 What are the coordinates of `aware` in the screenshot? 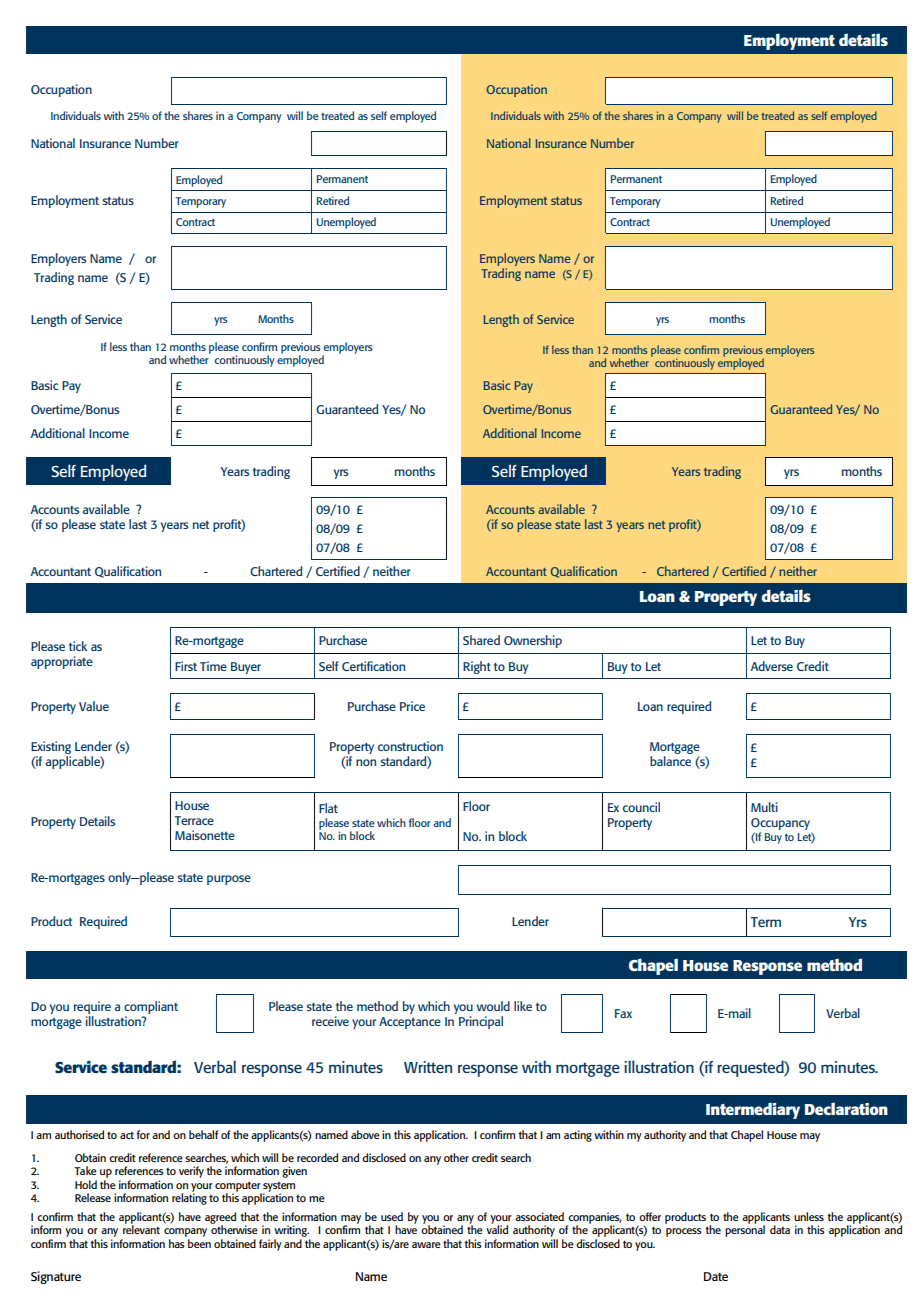 It's located at (426, 1245).
